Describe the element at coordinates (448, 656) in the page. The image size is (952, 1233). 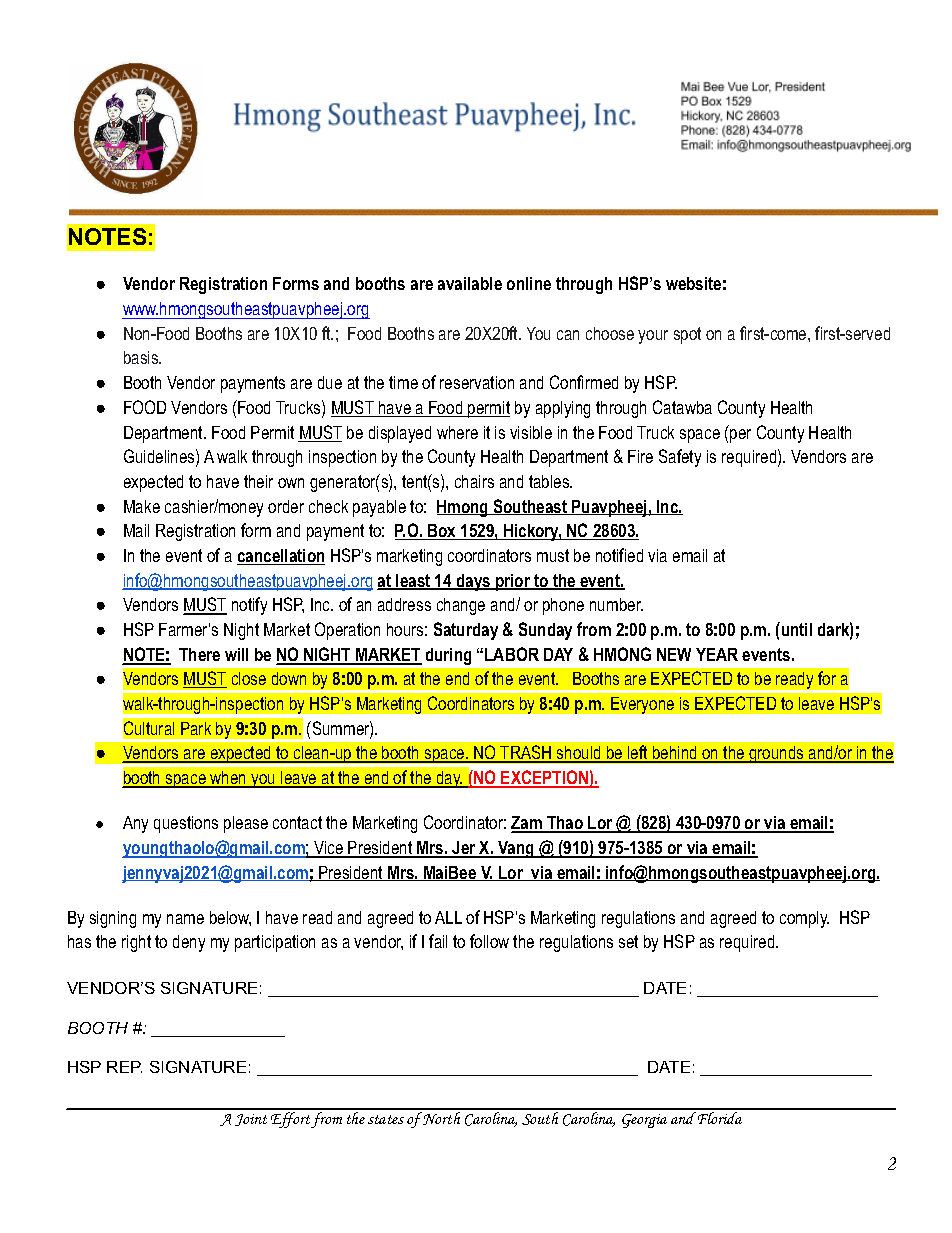
I see `during` at that location.
